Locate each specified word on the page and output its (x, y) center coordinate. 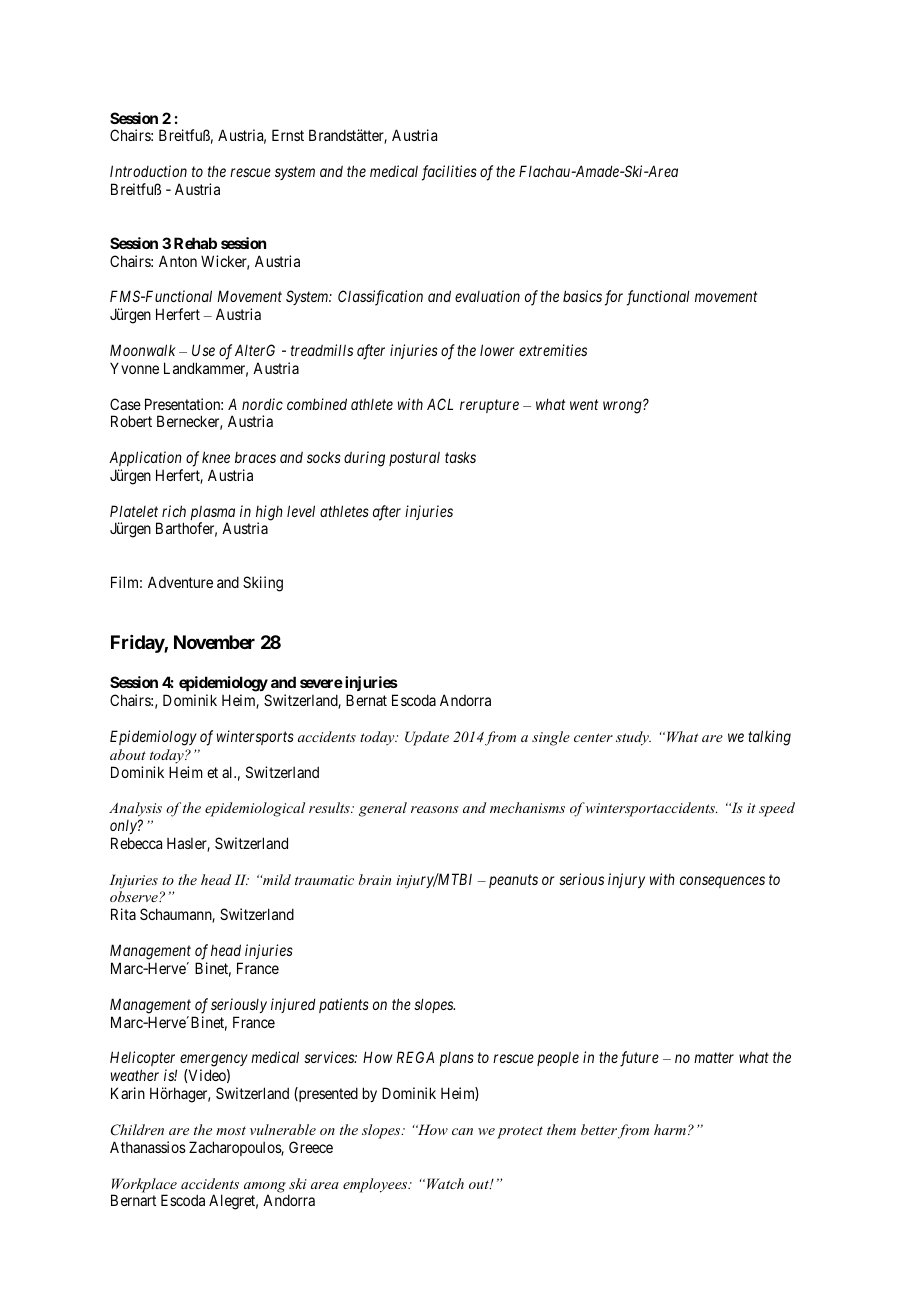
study (633, 738)
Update (427, 738)
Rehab (195, 243)
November (214, 642)
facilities (449, 173)
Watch (445, 1183)
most (231, 1130)
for (614, 298)
